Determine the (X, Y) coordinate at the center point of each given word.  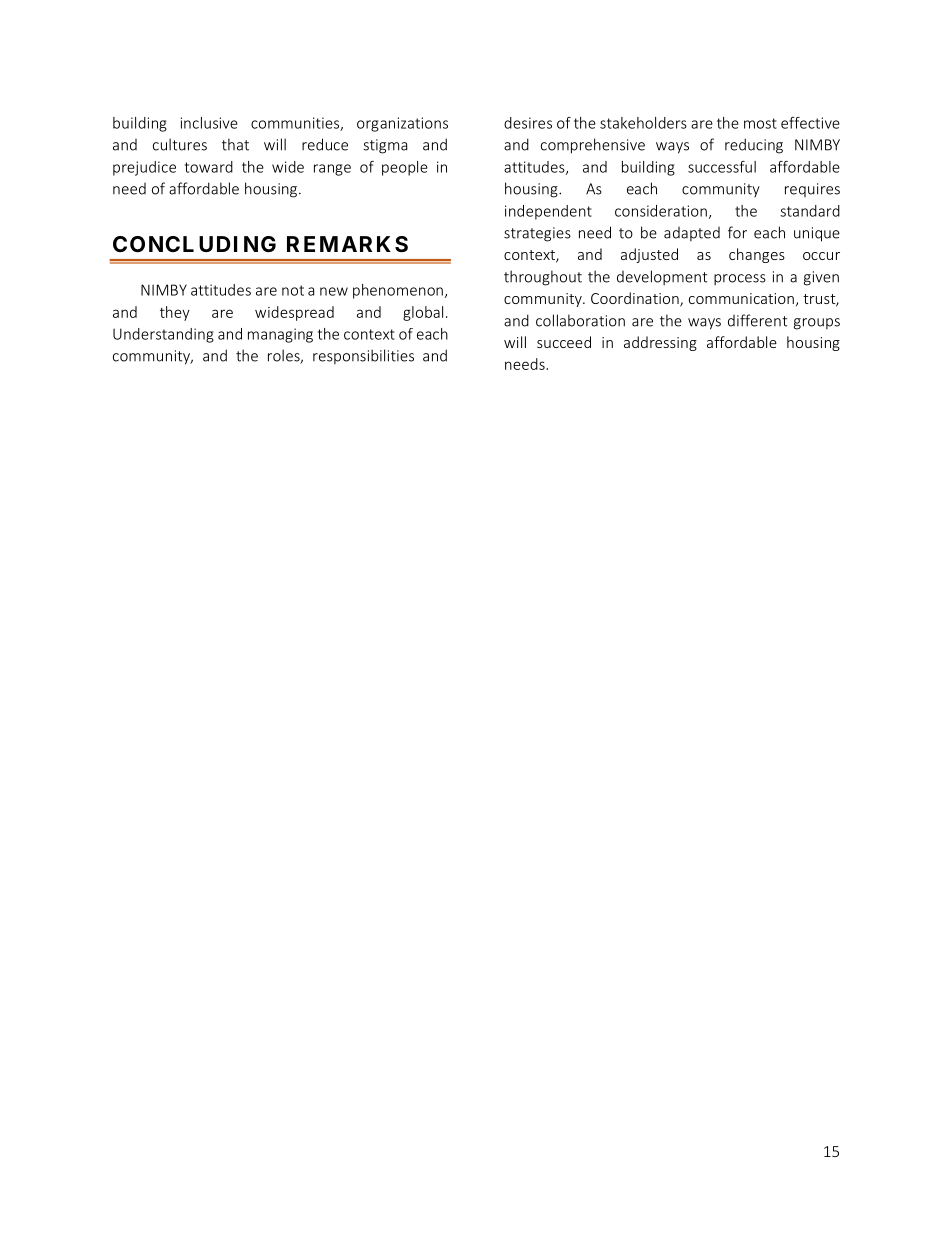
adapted (692, 234)
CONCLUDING (194, 244)
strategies (537, 234)
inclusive (209, 123)
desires (528, 123)
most (760, 123)
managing (280, 335)
